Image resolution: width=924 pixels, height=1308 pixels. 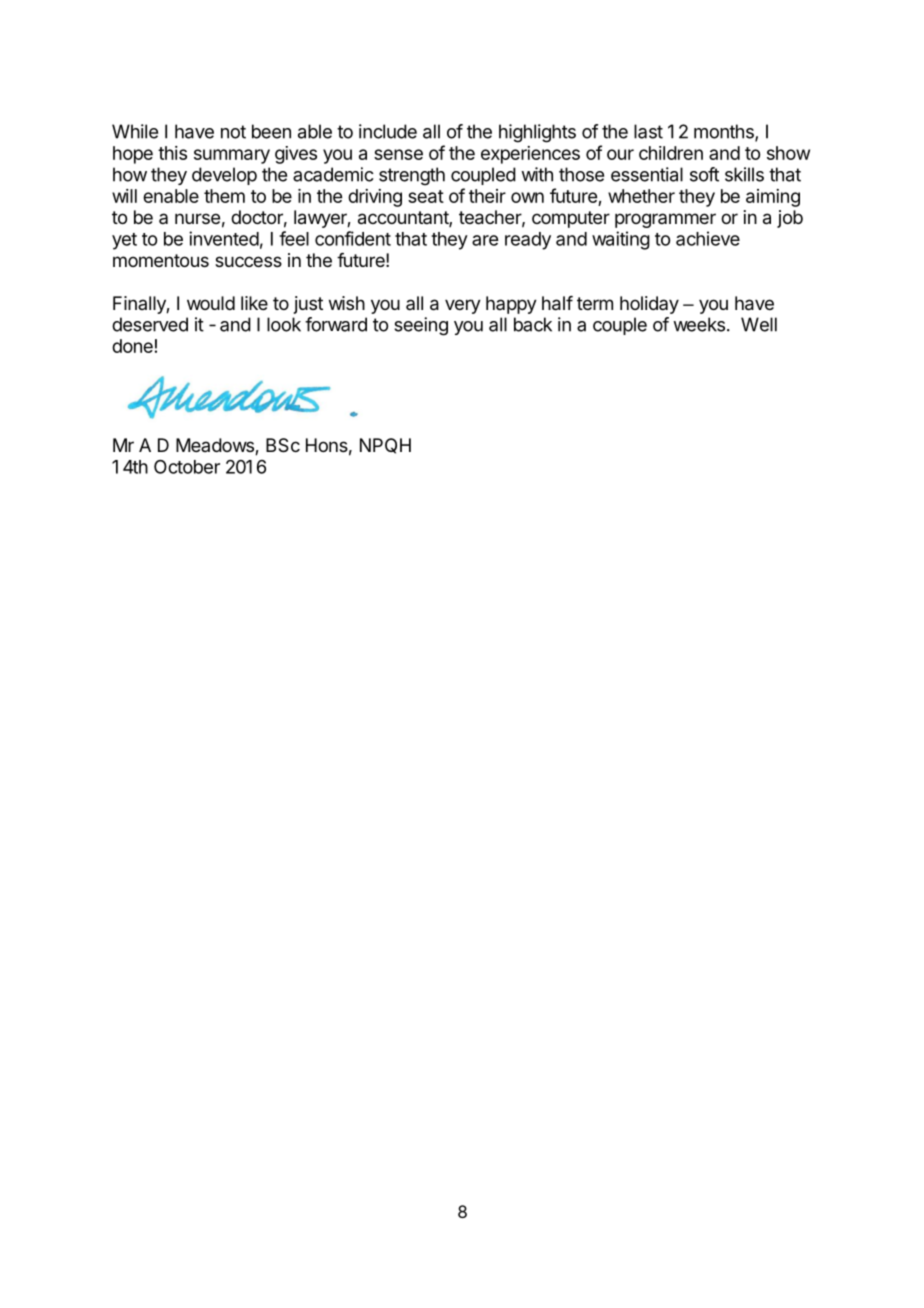 I want to click on done, so click(x=132, y=346).
